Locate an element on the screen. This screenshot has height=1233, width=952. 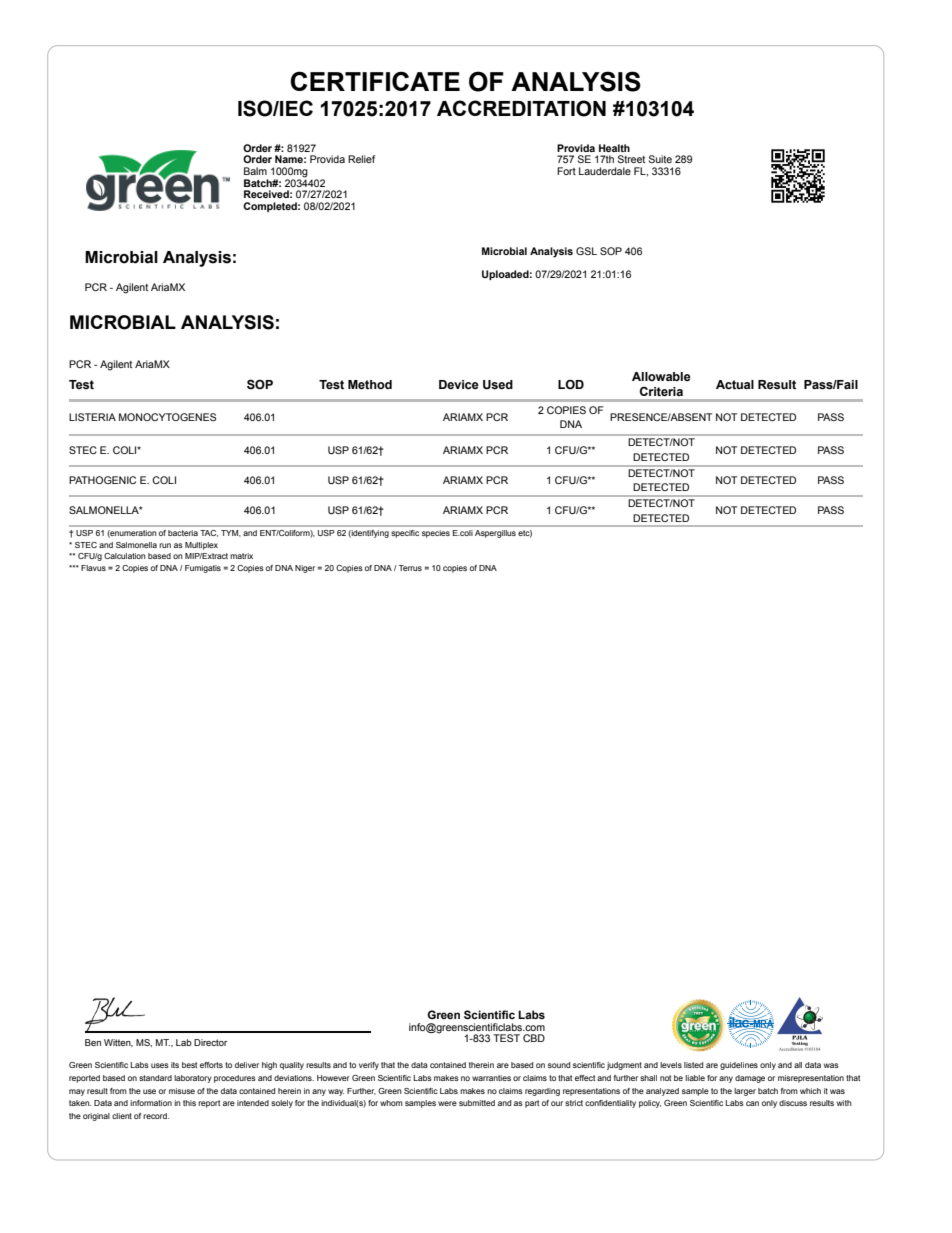
Aspergillus is located at coordinates (495, 534).
